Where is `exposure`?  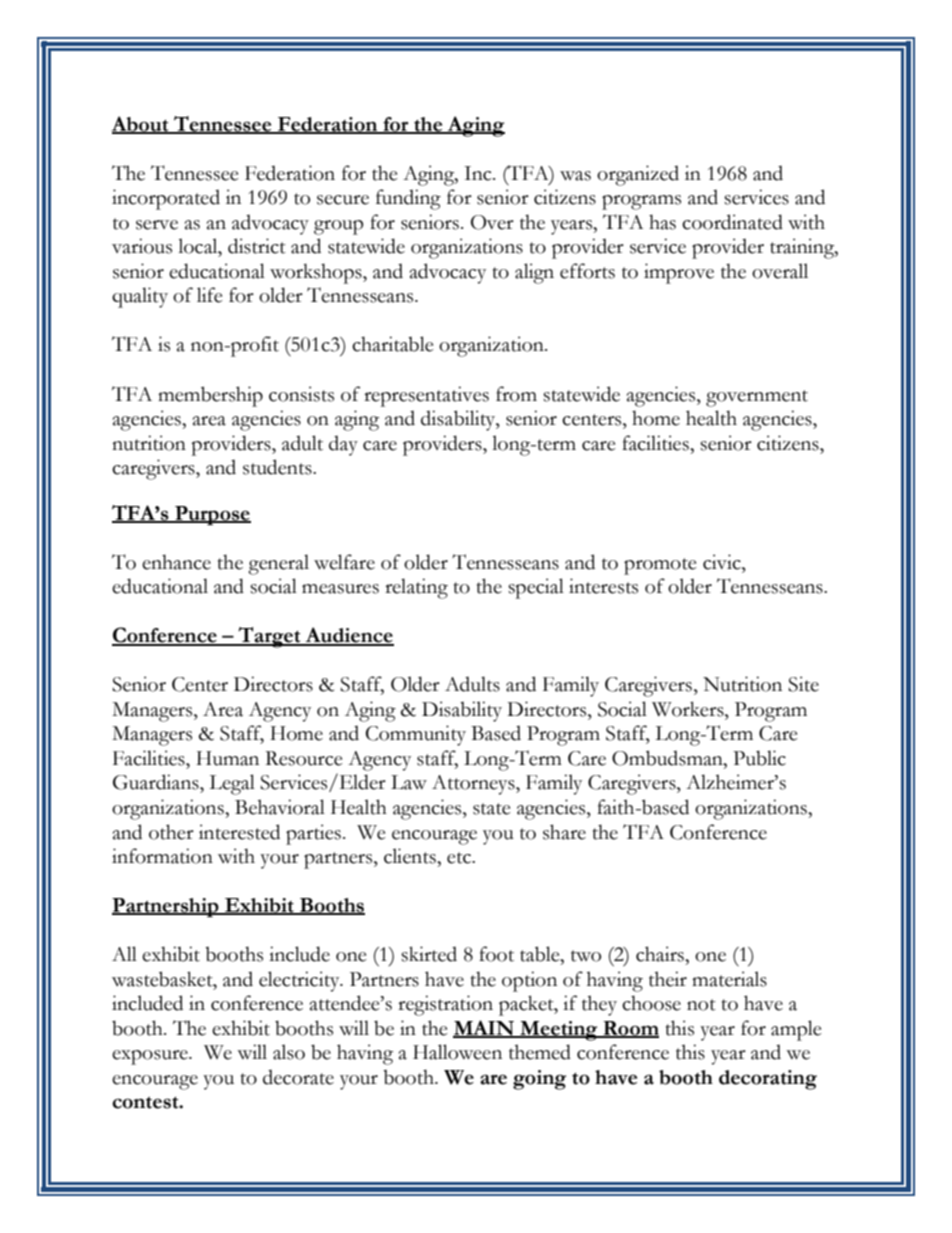 exposure is located at coordinates (151, 1057).
